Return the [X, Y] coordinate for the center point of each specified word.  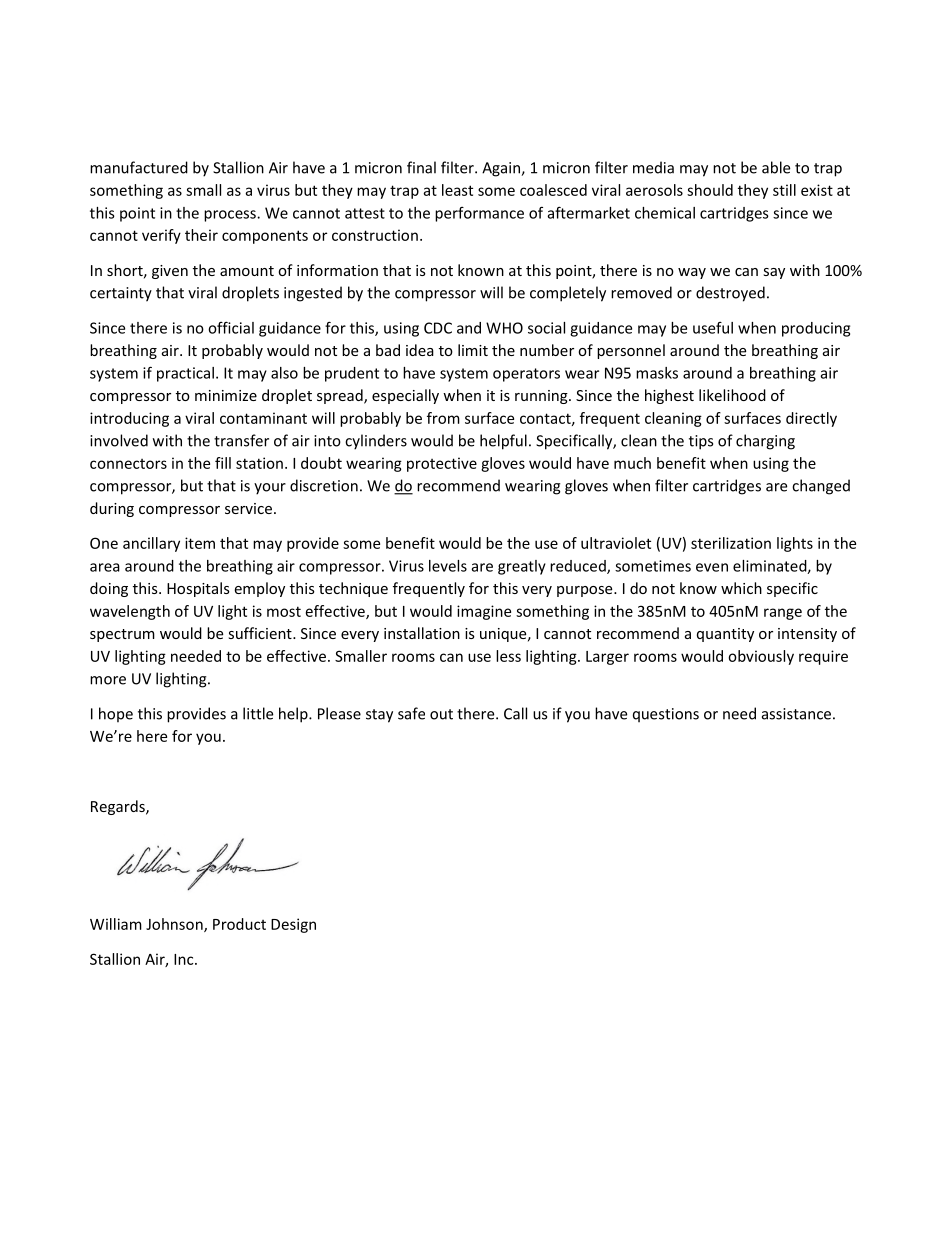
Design [293, 925]
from [443, 418]
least [457, 190]
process [231, 216]
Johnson [175, 925]
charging [765, 442]
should [710, 190]
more [108, 680]
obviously [761, 657]
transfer [241, 440]
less [508, 656]
